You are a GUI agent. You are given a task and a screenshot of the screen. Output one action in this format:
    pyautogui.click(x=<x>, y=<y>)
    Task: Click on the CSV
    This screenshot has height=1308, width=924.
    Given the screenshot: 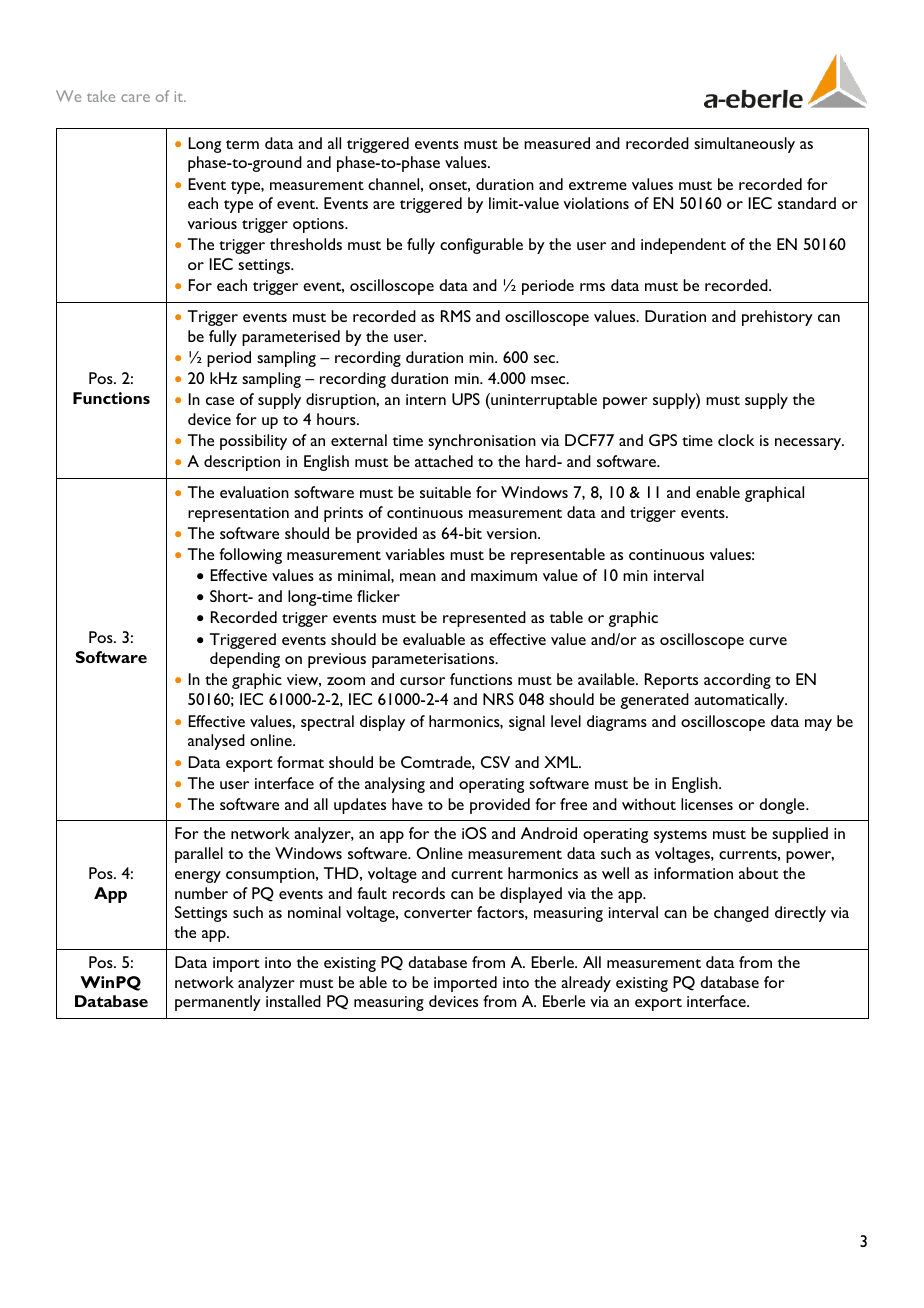 What is the action you would take?
    pyautogui.click(x=495, y=762)
